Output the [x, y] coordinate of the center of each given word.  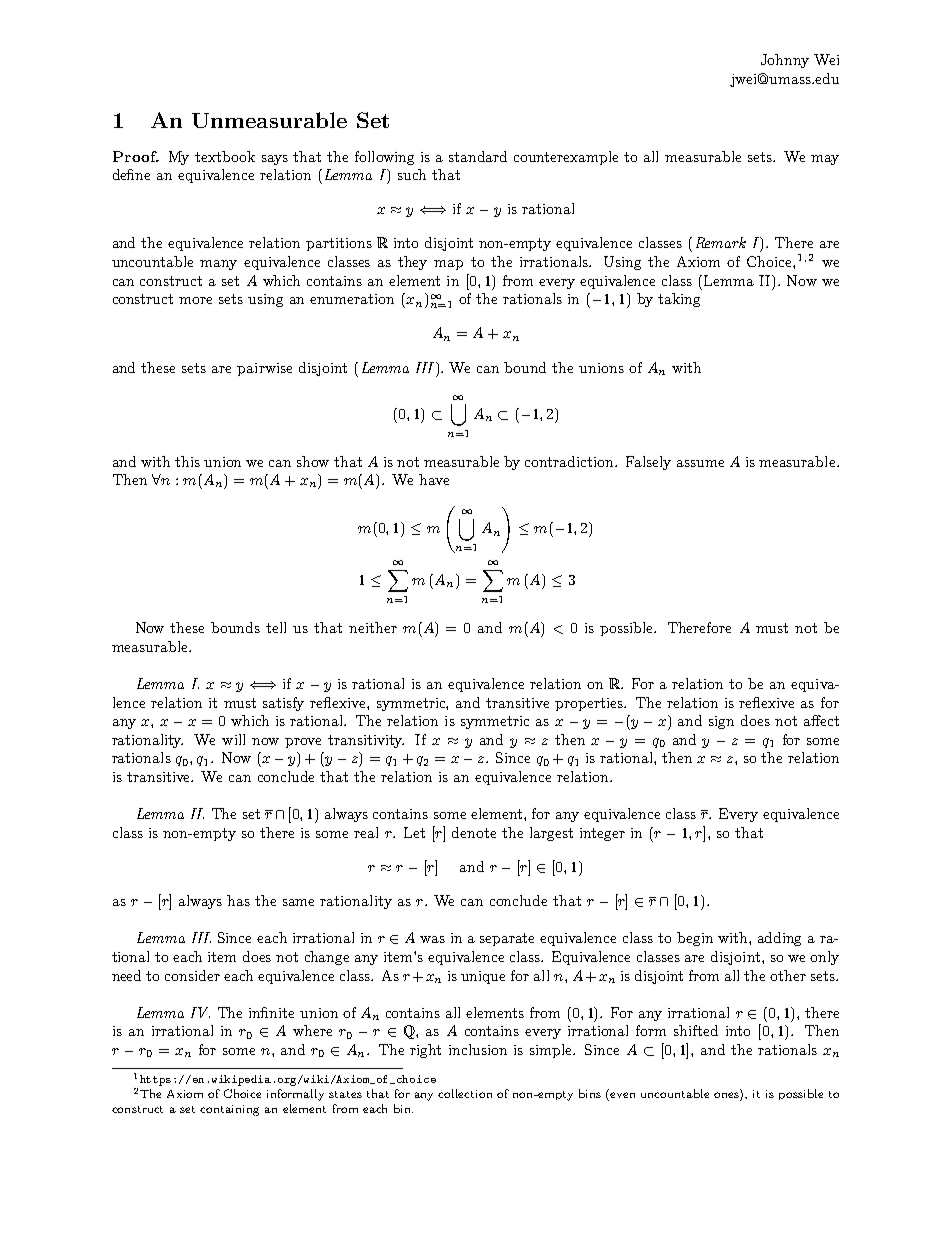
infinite [271, 1012]
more [195, 300]
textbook [225, 156]
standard [478, 156]
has [238, 900]
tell [276, 627]
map [448, 265]
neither [373, 627]
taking [679, 300]
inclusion [478, 1049]
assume [700, 463]
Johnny [785, 61]
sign [721, 722]
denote [474, 832]
